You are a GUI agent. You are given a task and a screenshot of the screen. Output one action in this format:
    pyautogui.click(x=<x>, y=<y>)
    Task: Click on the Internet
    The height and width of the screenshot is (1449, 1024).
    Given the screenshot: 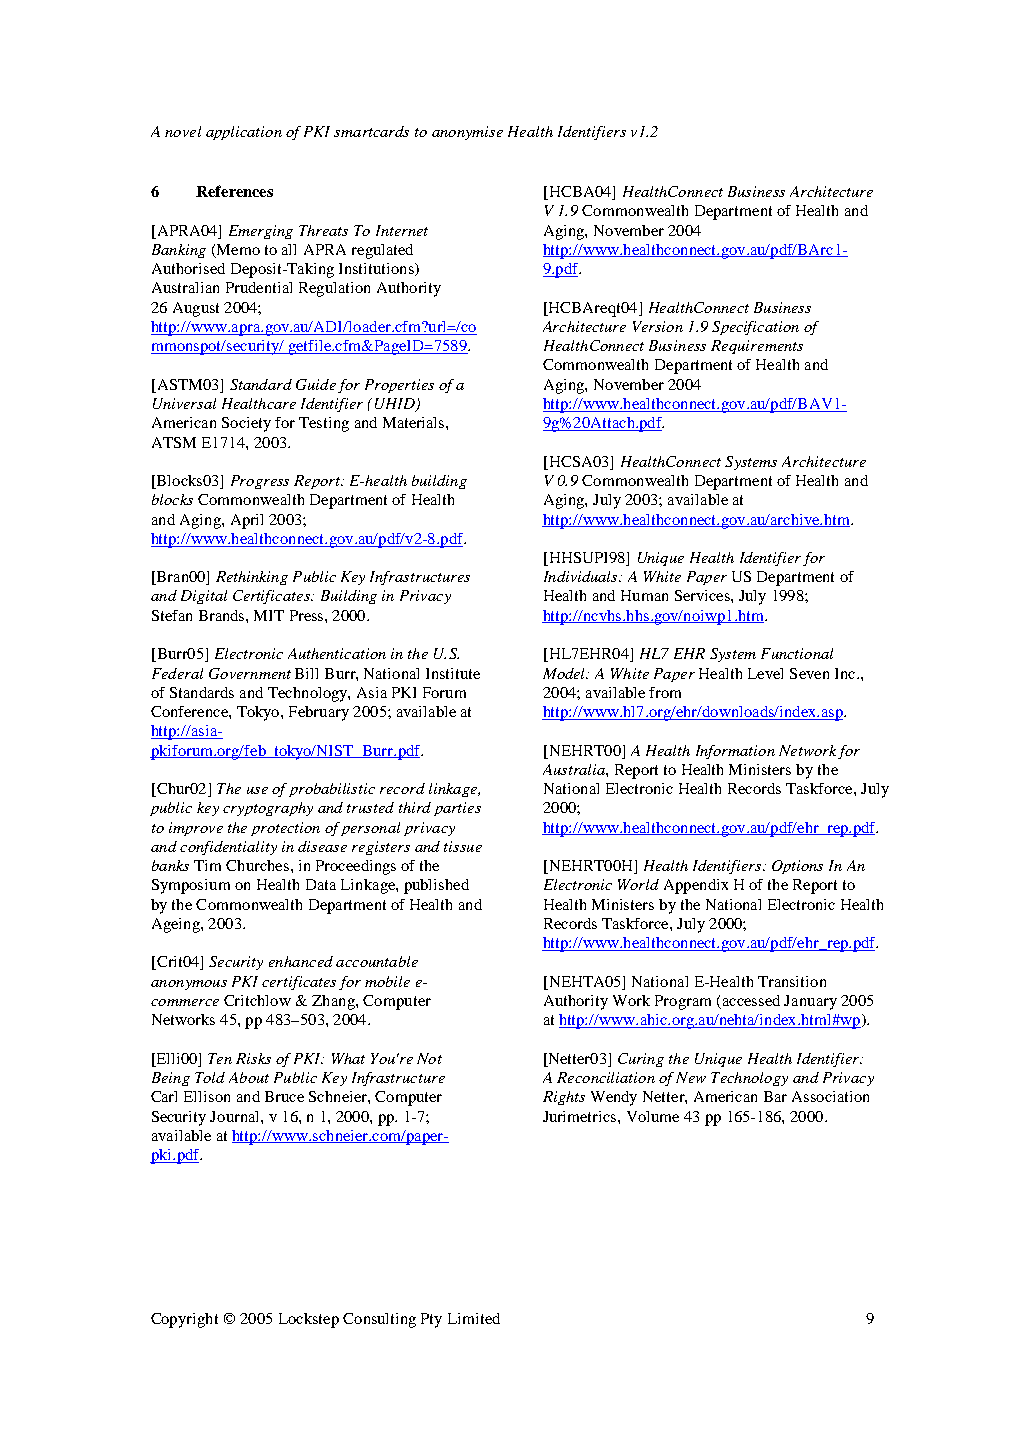 What is the action you would take?
    pyautogui.click(x=402, y=230)
